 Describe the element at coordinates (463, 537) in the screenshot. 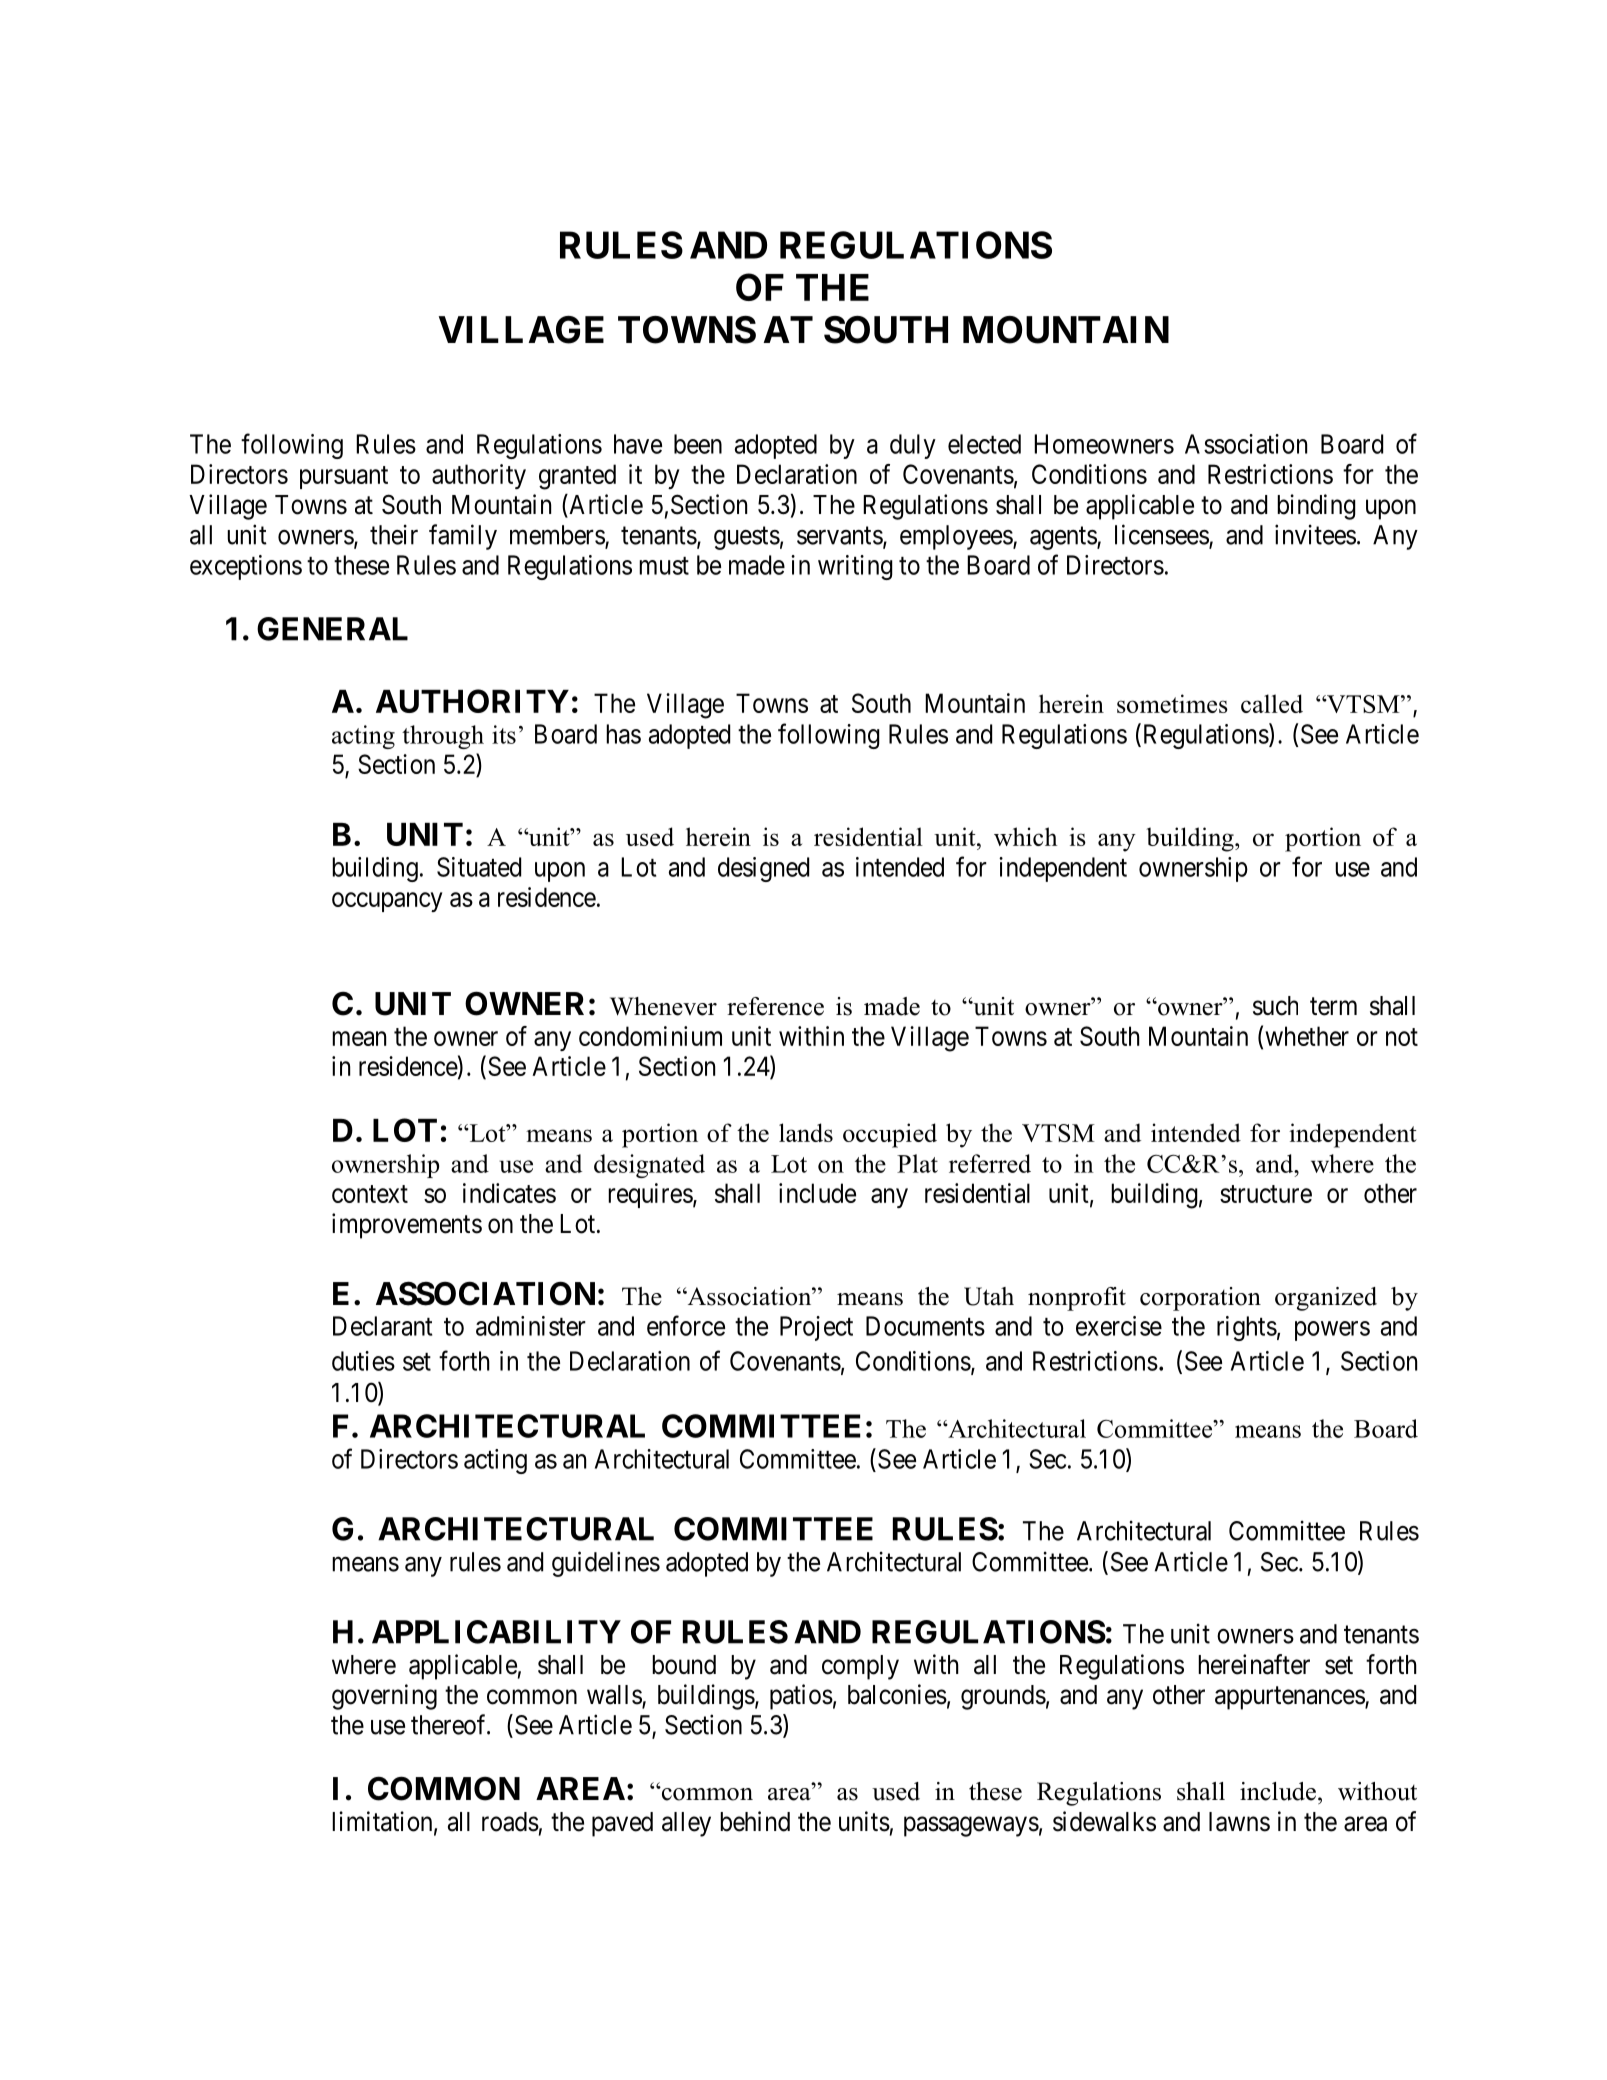

I see `family` at that location.
